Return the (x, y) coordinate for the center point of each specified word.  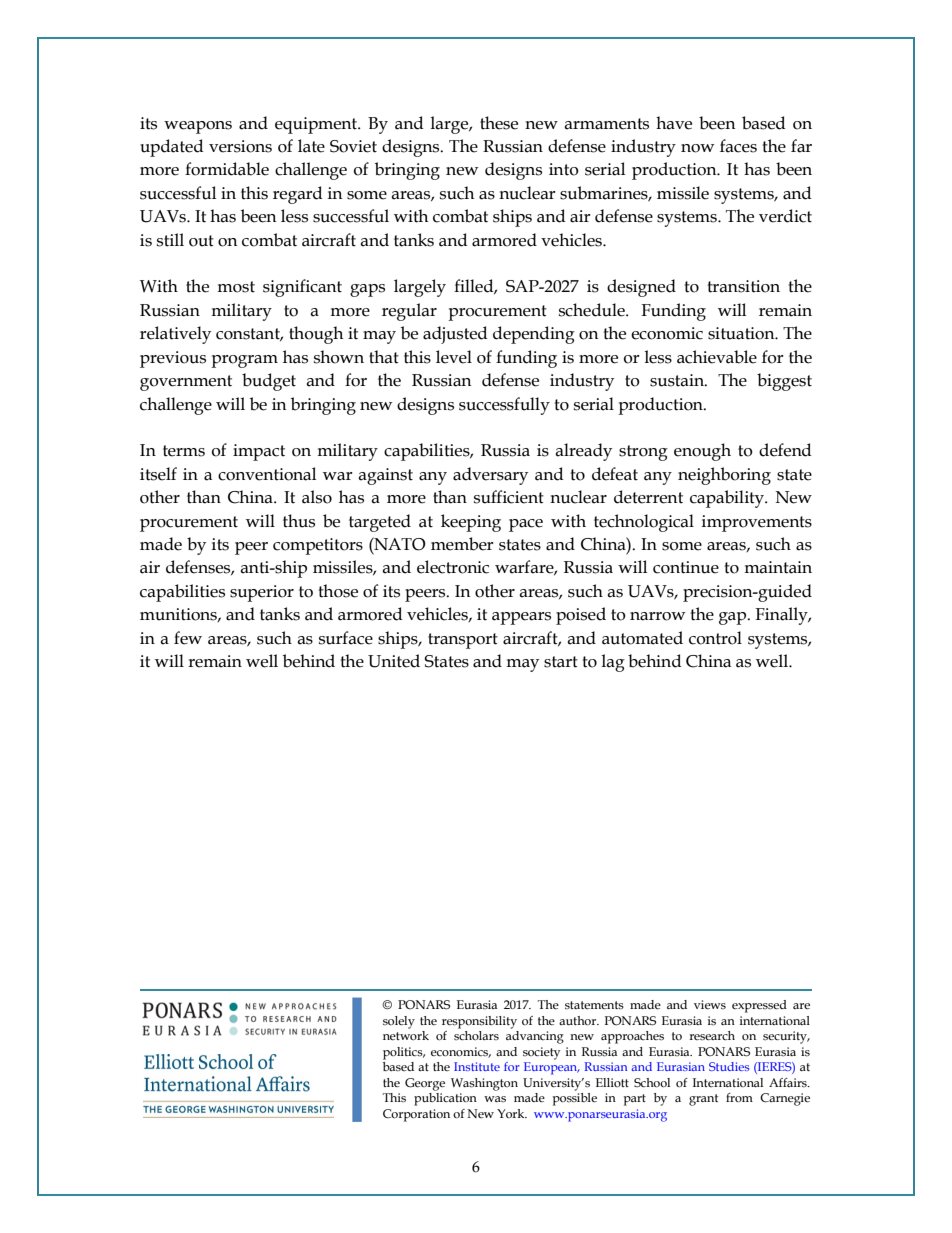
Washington (484, 1084)
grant (703, 1100)
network (406, 1035)
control (715, 638)
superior (262, 593)
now (697, 148)
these (499, 123)
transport (463, 641)
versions (240, 146)
